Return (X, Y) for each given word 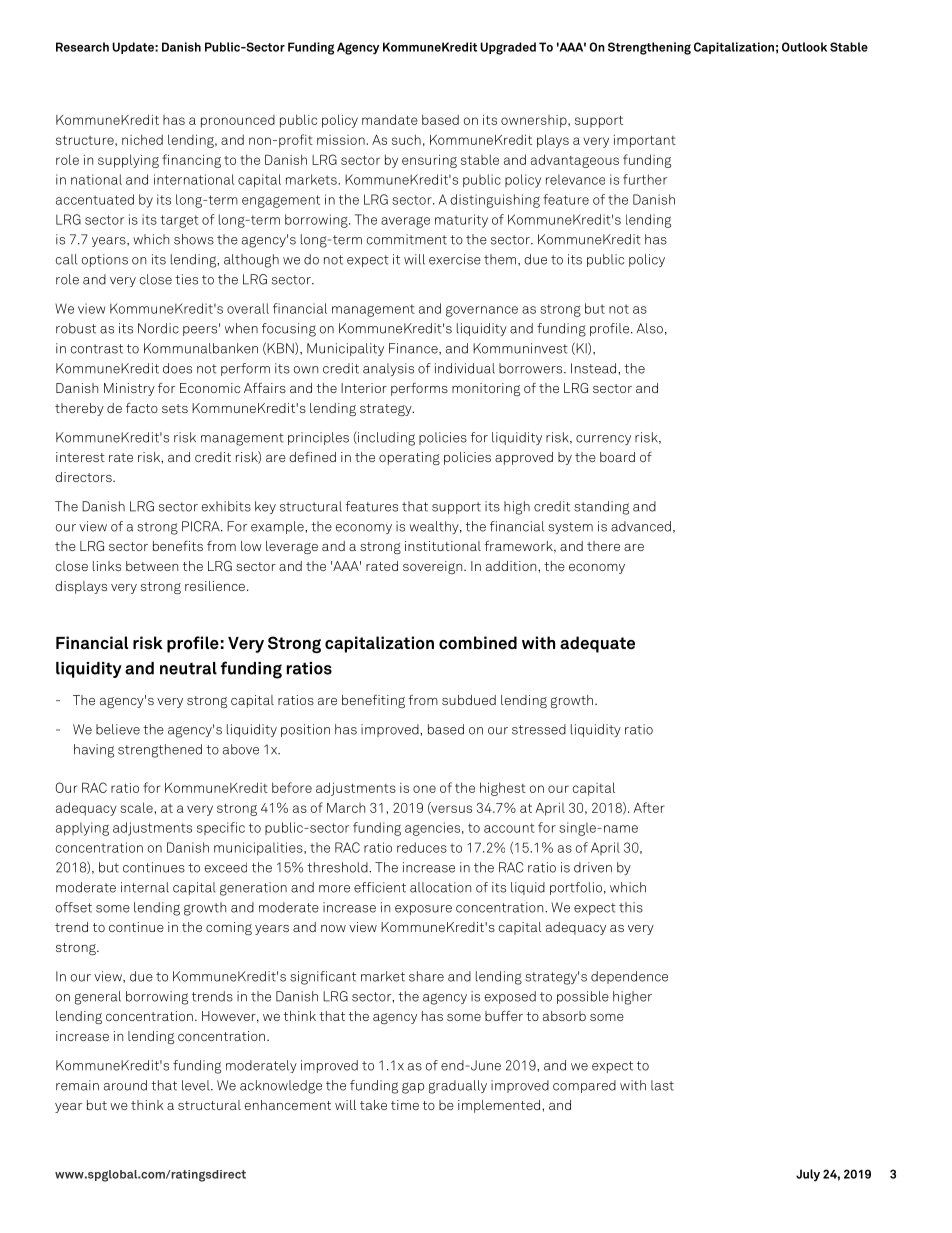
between (152, 566)
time (405, 1105)
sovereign (434, 567)
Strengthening (649, 48)
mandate (390, 119)
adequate (597, 644)
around (125, 1085)
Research (82, 47)
